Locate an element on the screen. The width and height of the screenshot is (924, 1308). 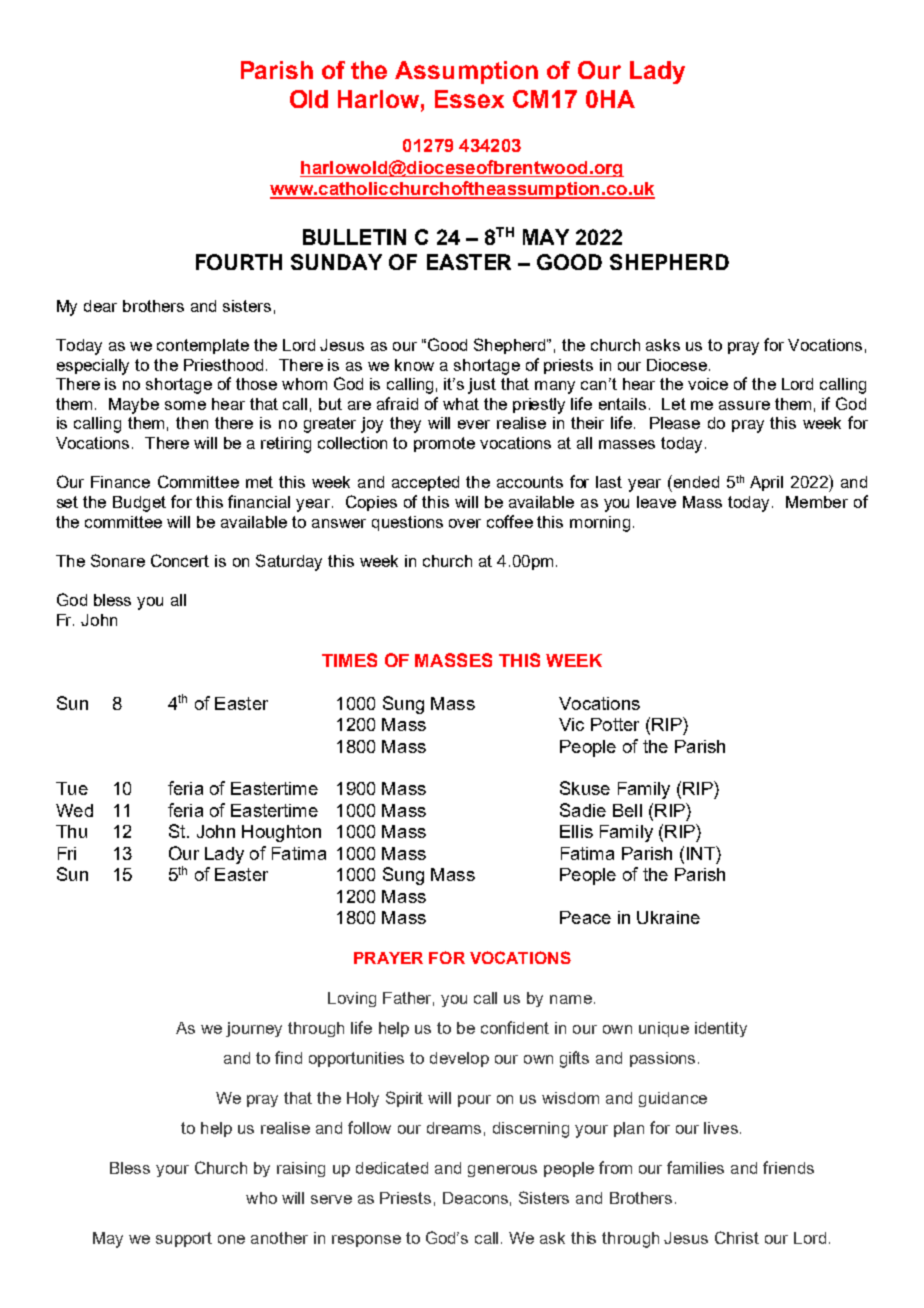
support is located at coordinates (184, 1239).
